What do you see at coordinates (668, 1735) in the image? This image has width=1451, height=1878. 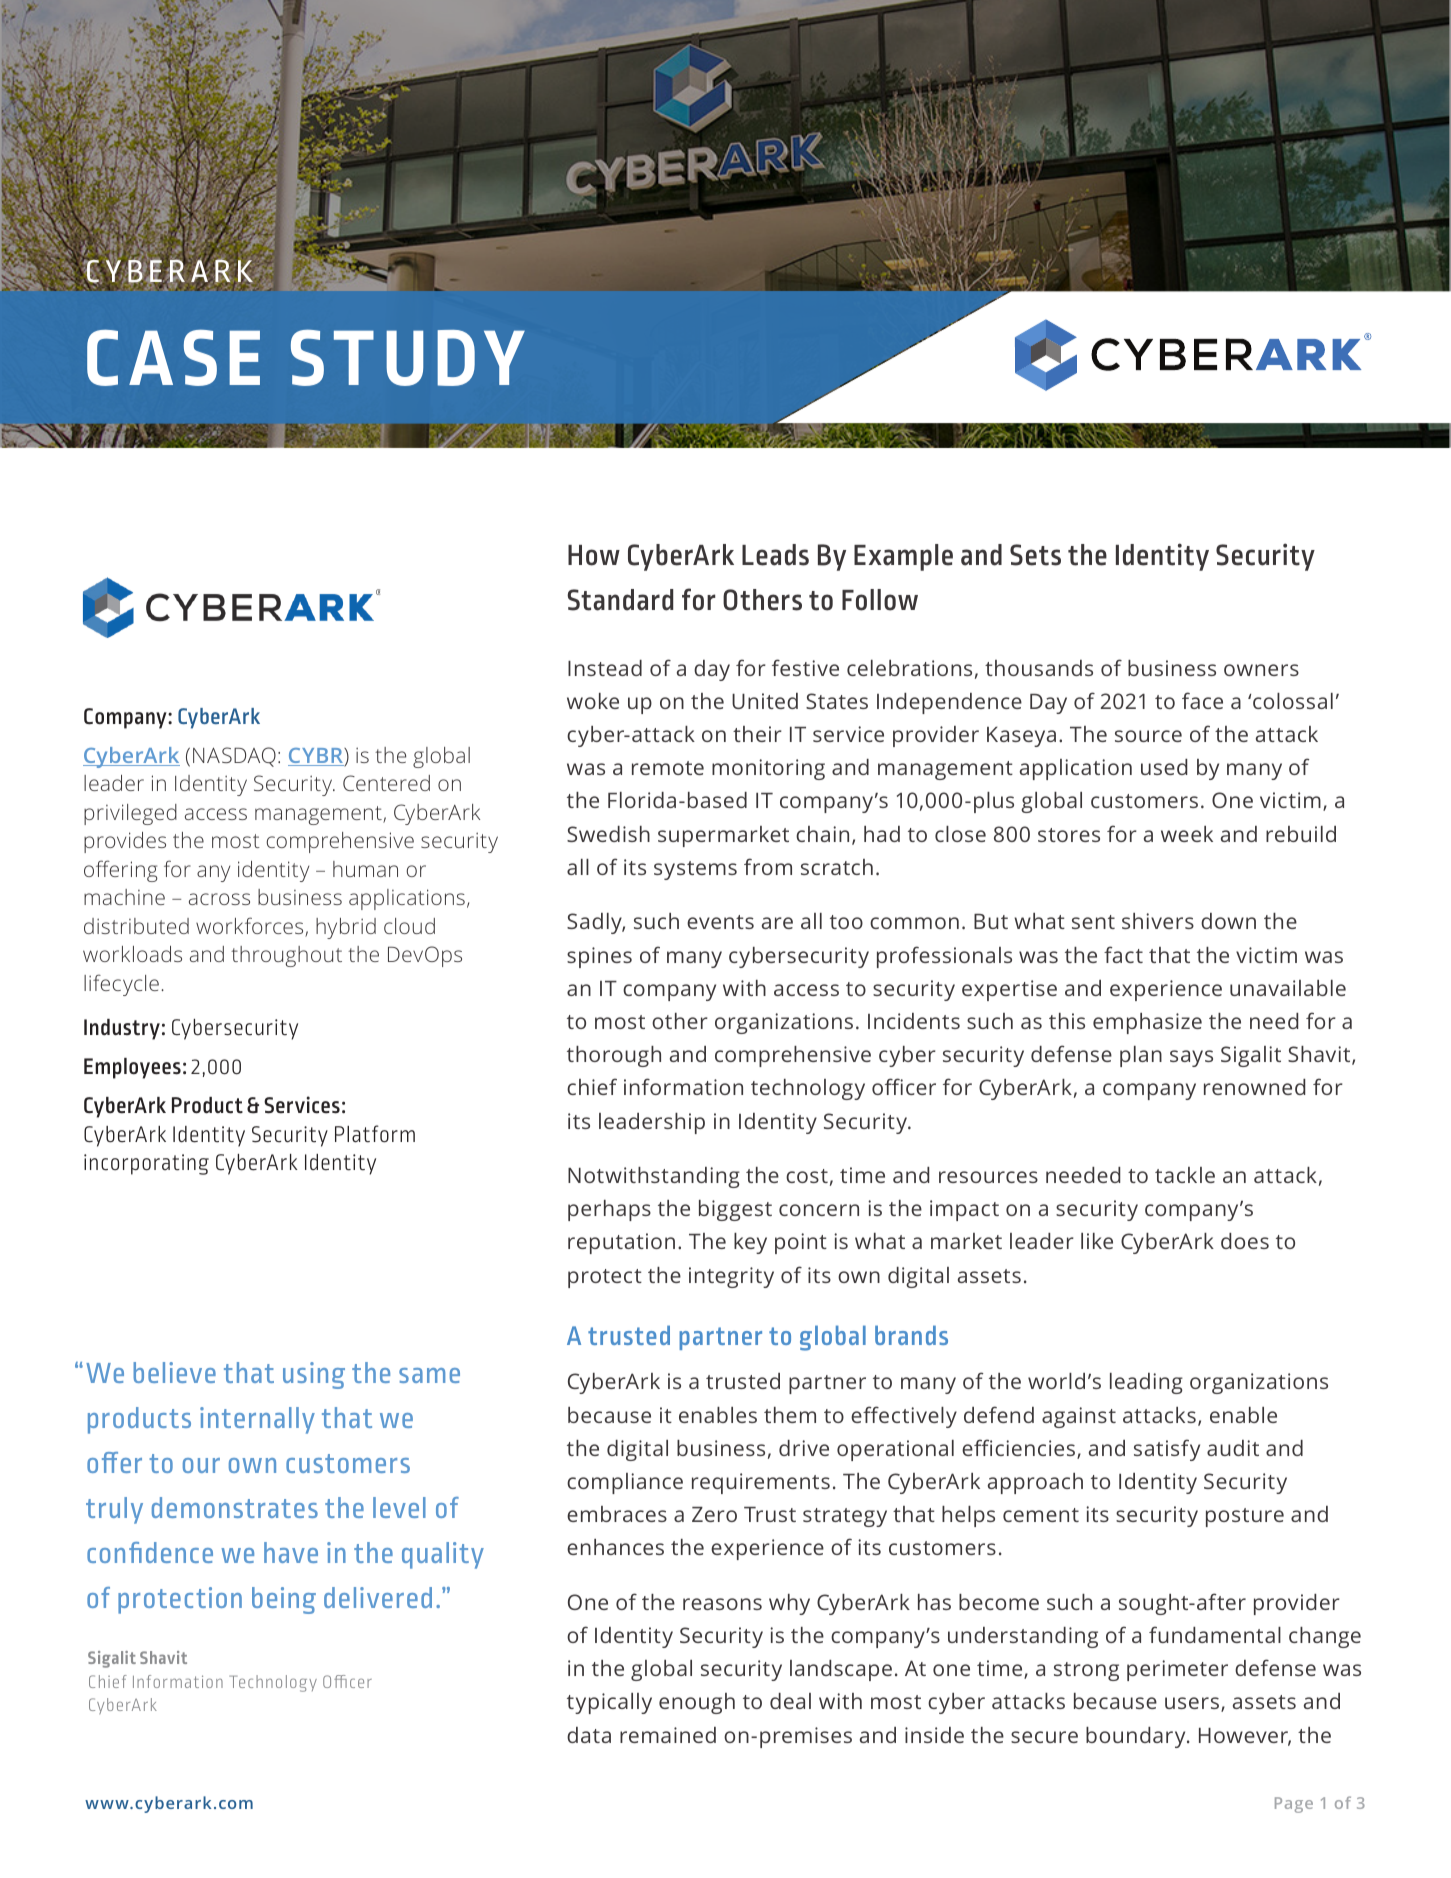 I see `remained` at bounding box center [668, 1735].
